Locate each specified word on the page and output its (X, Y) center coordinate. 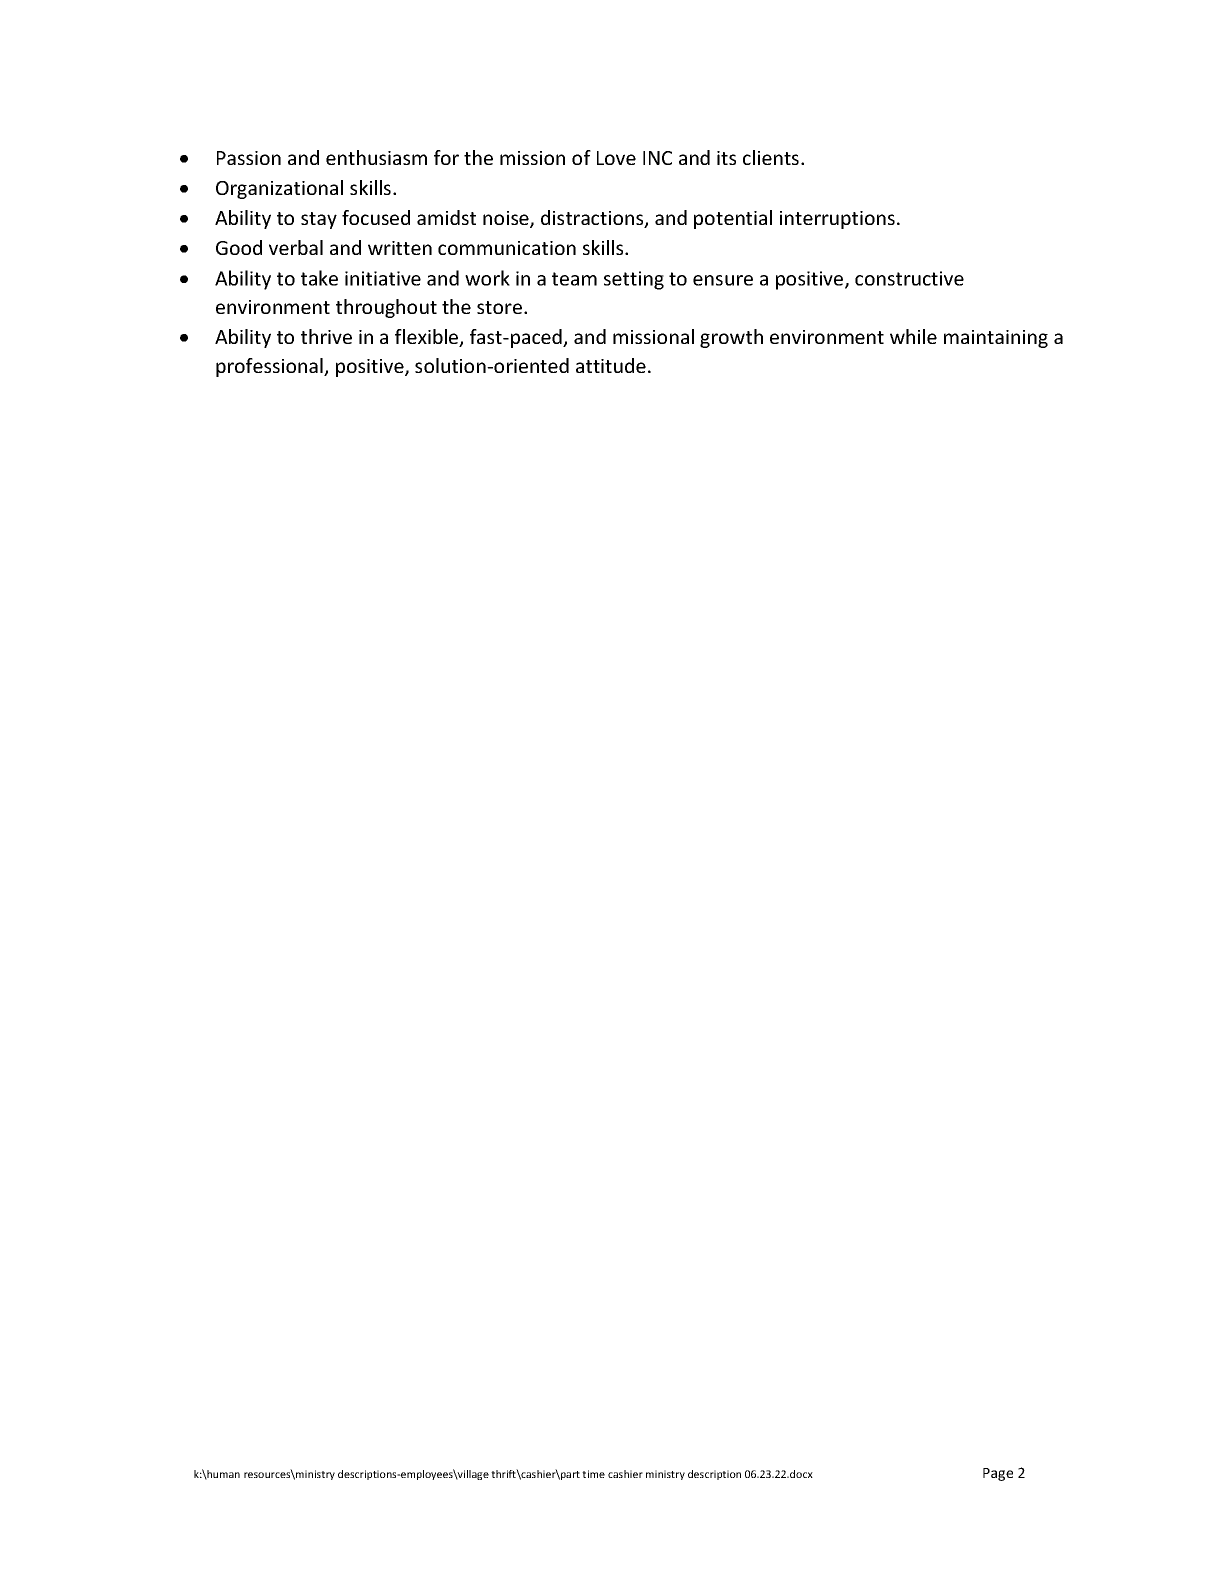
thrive (326, 336)
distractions (593, 219)
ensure (723, 280)
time (593, 1474)
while (913, 336)
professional (270, 367)
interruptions (837, 220)
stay (319, 220)
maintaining (996, 339)
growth (731, 338)
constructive (909, 278)
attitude (611, 365)
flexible (428, 338)
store (499, 307)
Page (998, 1474)
